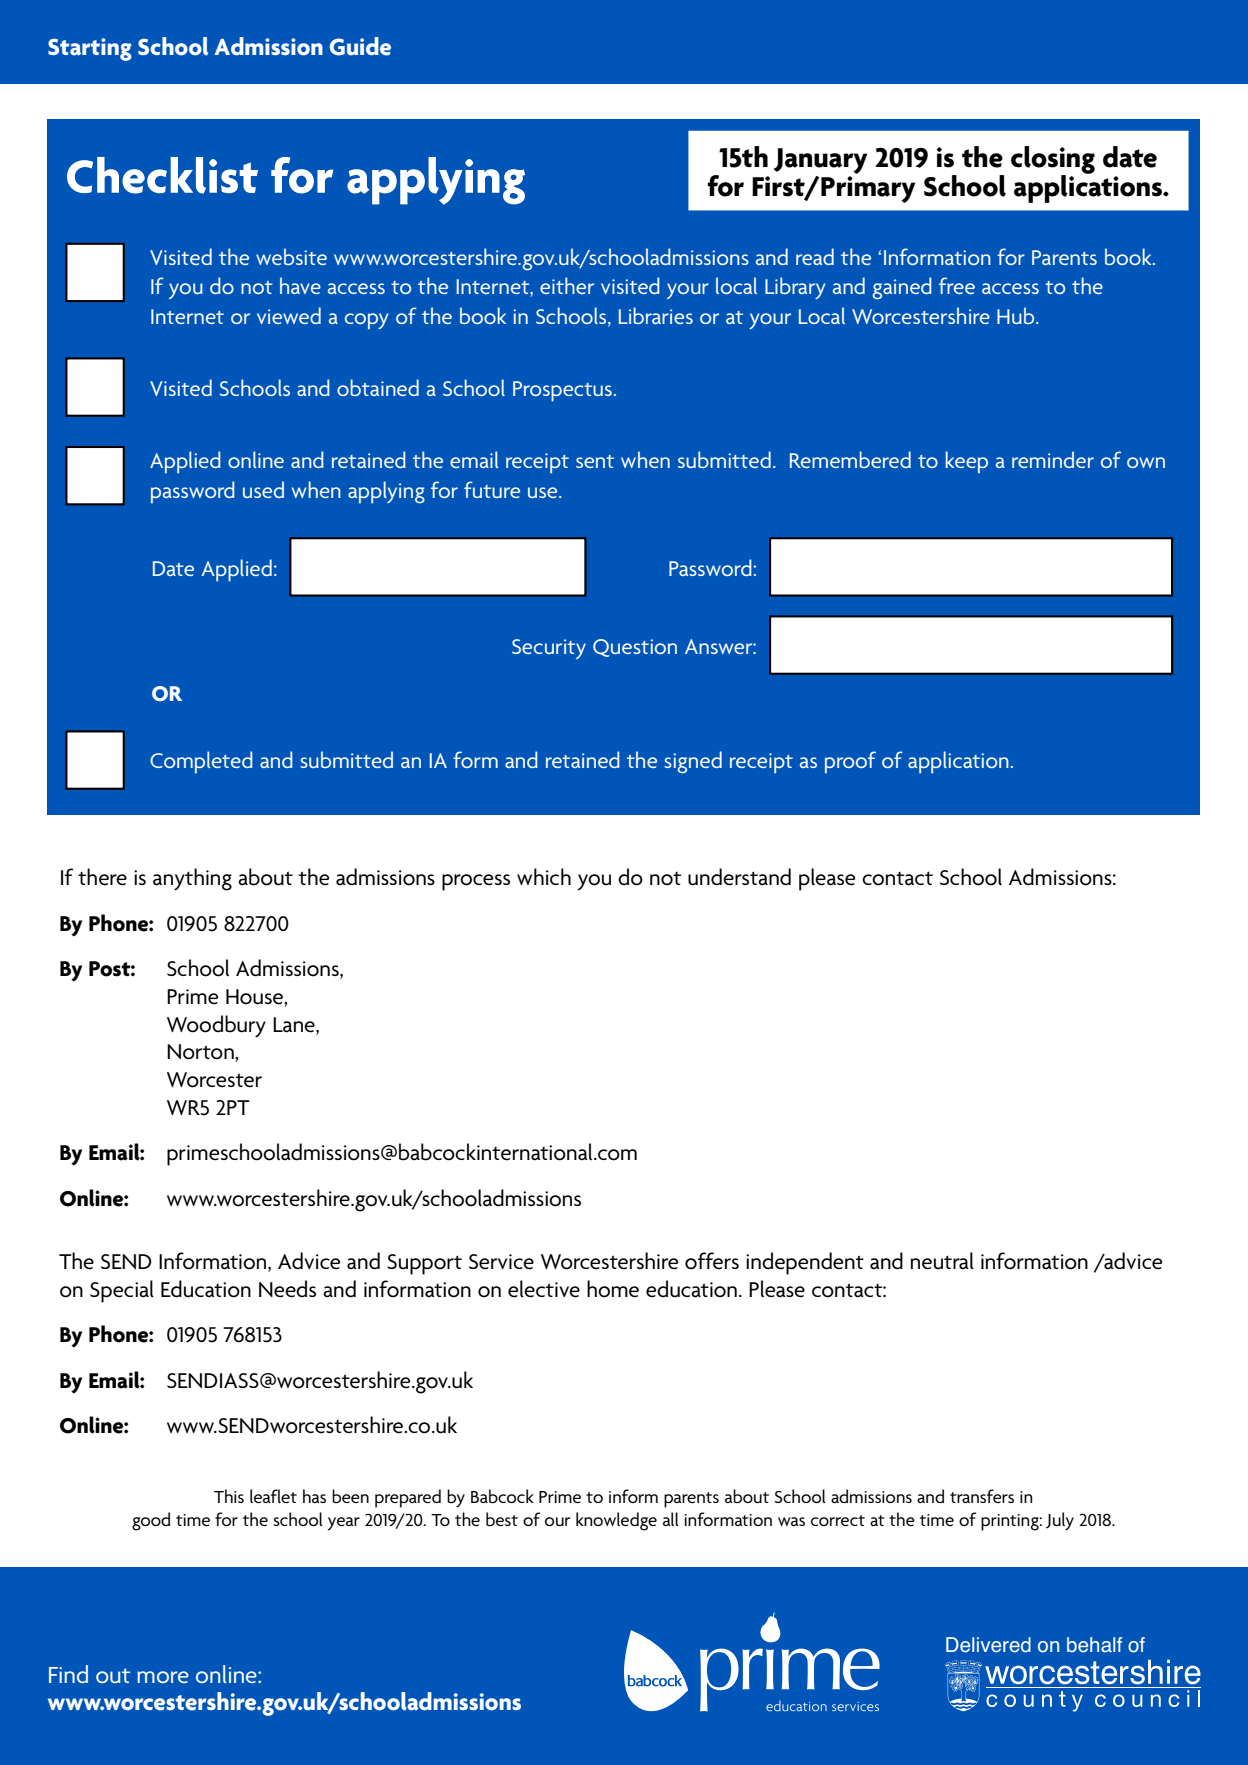 Image resolution: width=1248 pixels, height=1765 pixels. I want to click on Woodbury, so click(216, 1026).
